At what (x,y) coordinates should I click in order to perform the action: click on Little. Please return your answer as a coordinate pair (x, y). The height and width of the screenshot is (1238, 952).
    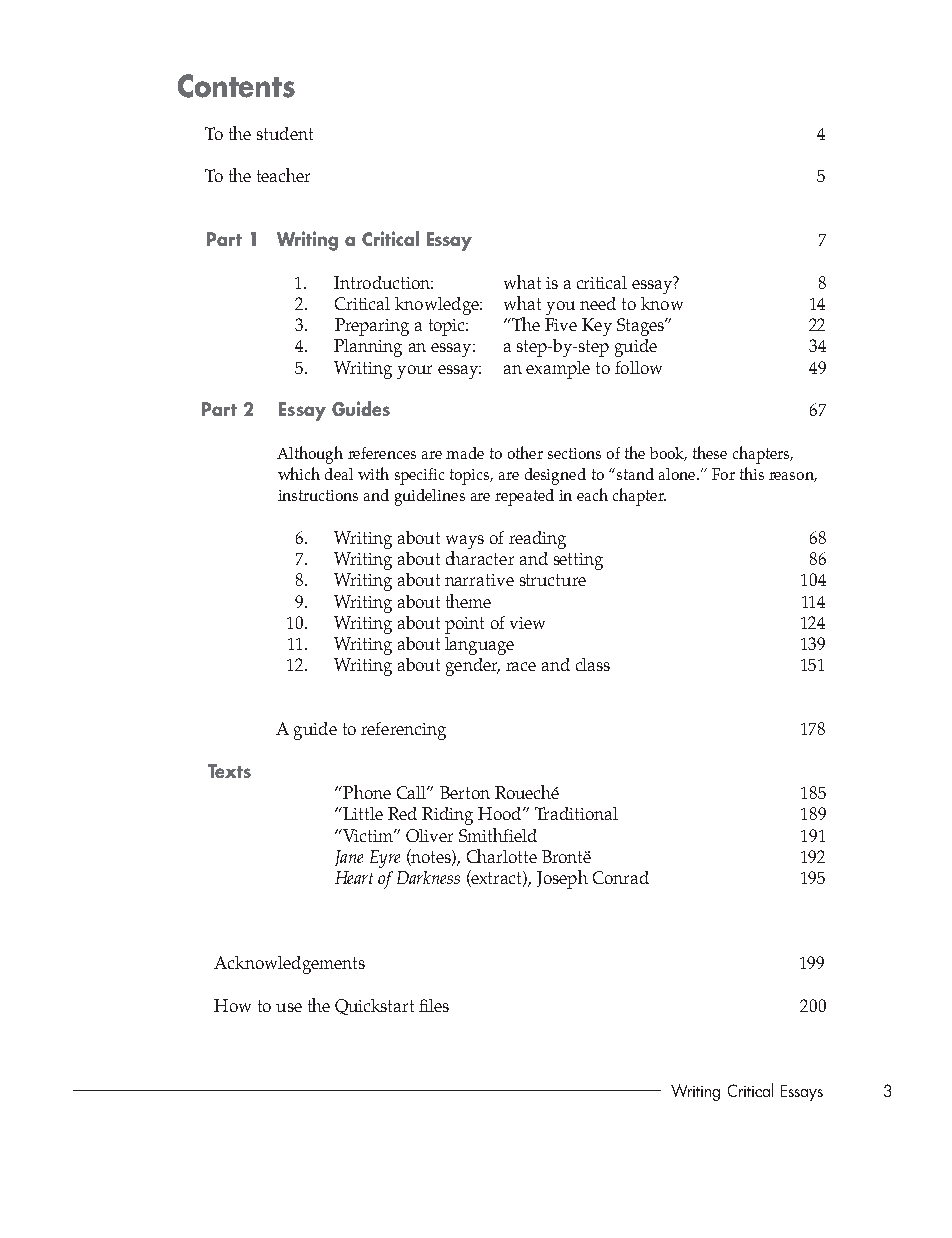
    Looking at the image, I should click on (362, 813).
